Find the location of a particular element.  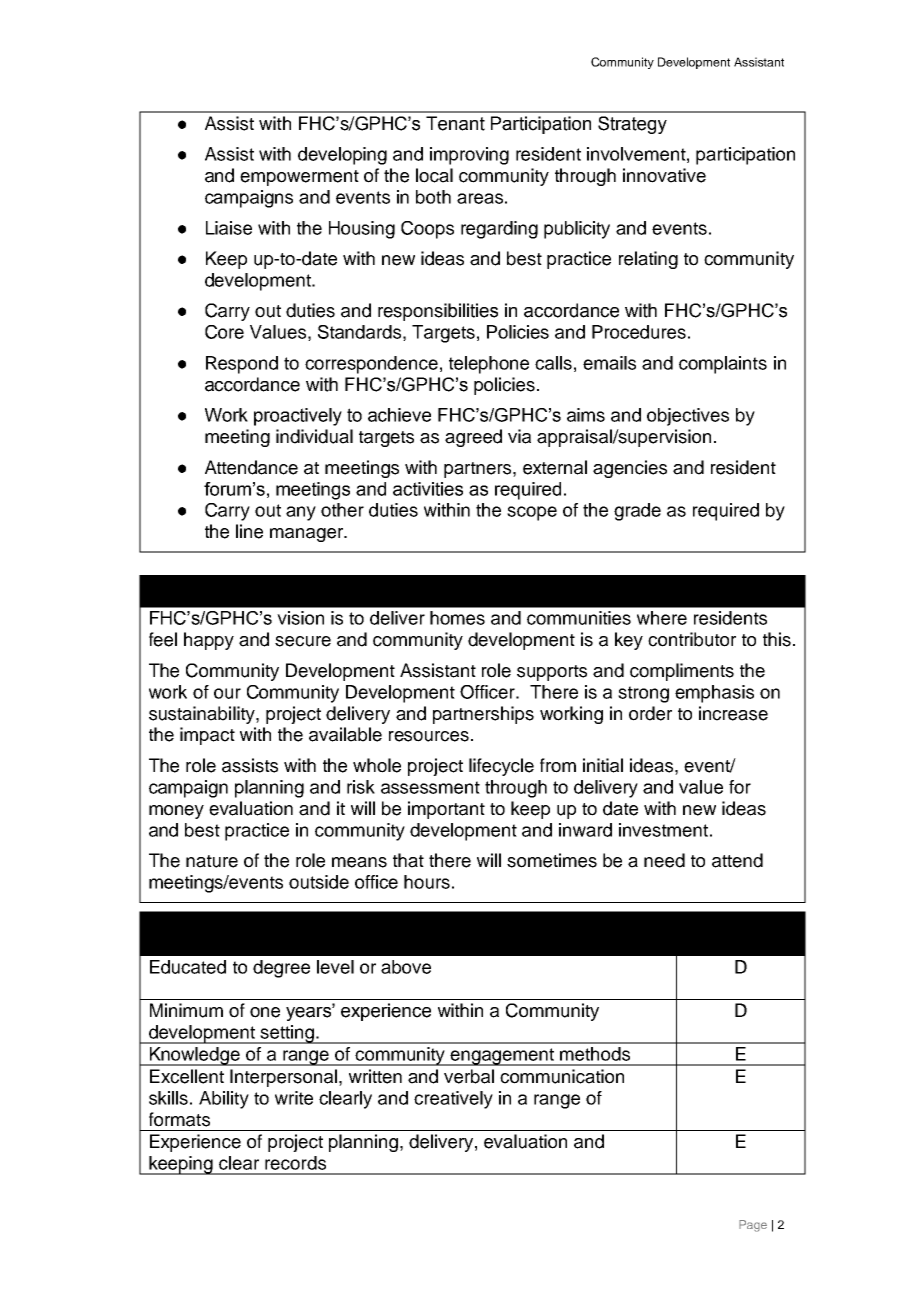

improving is located at coordinates (469, 156).
